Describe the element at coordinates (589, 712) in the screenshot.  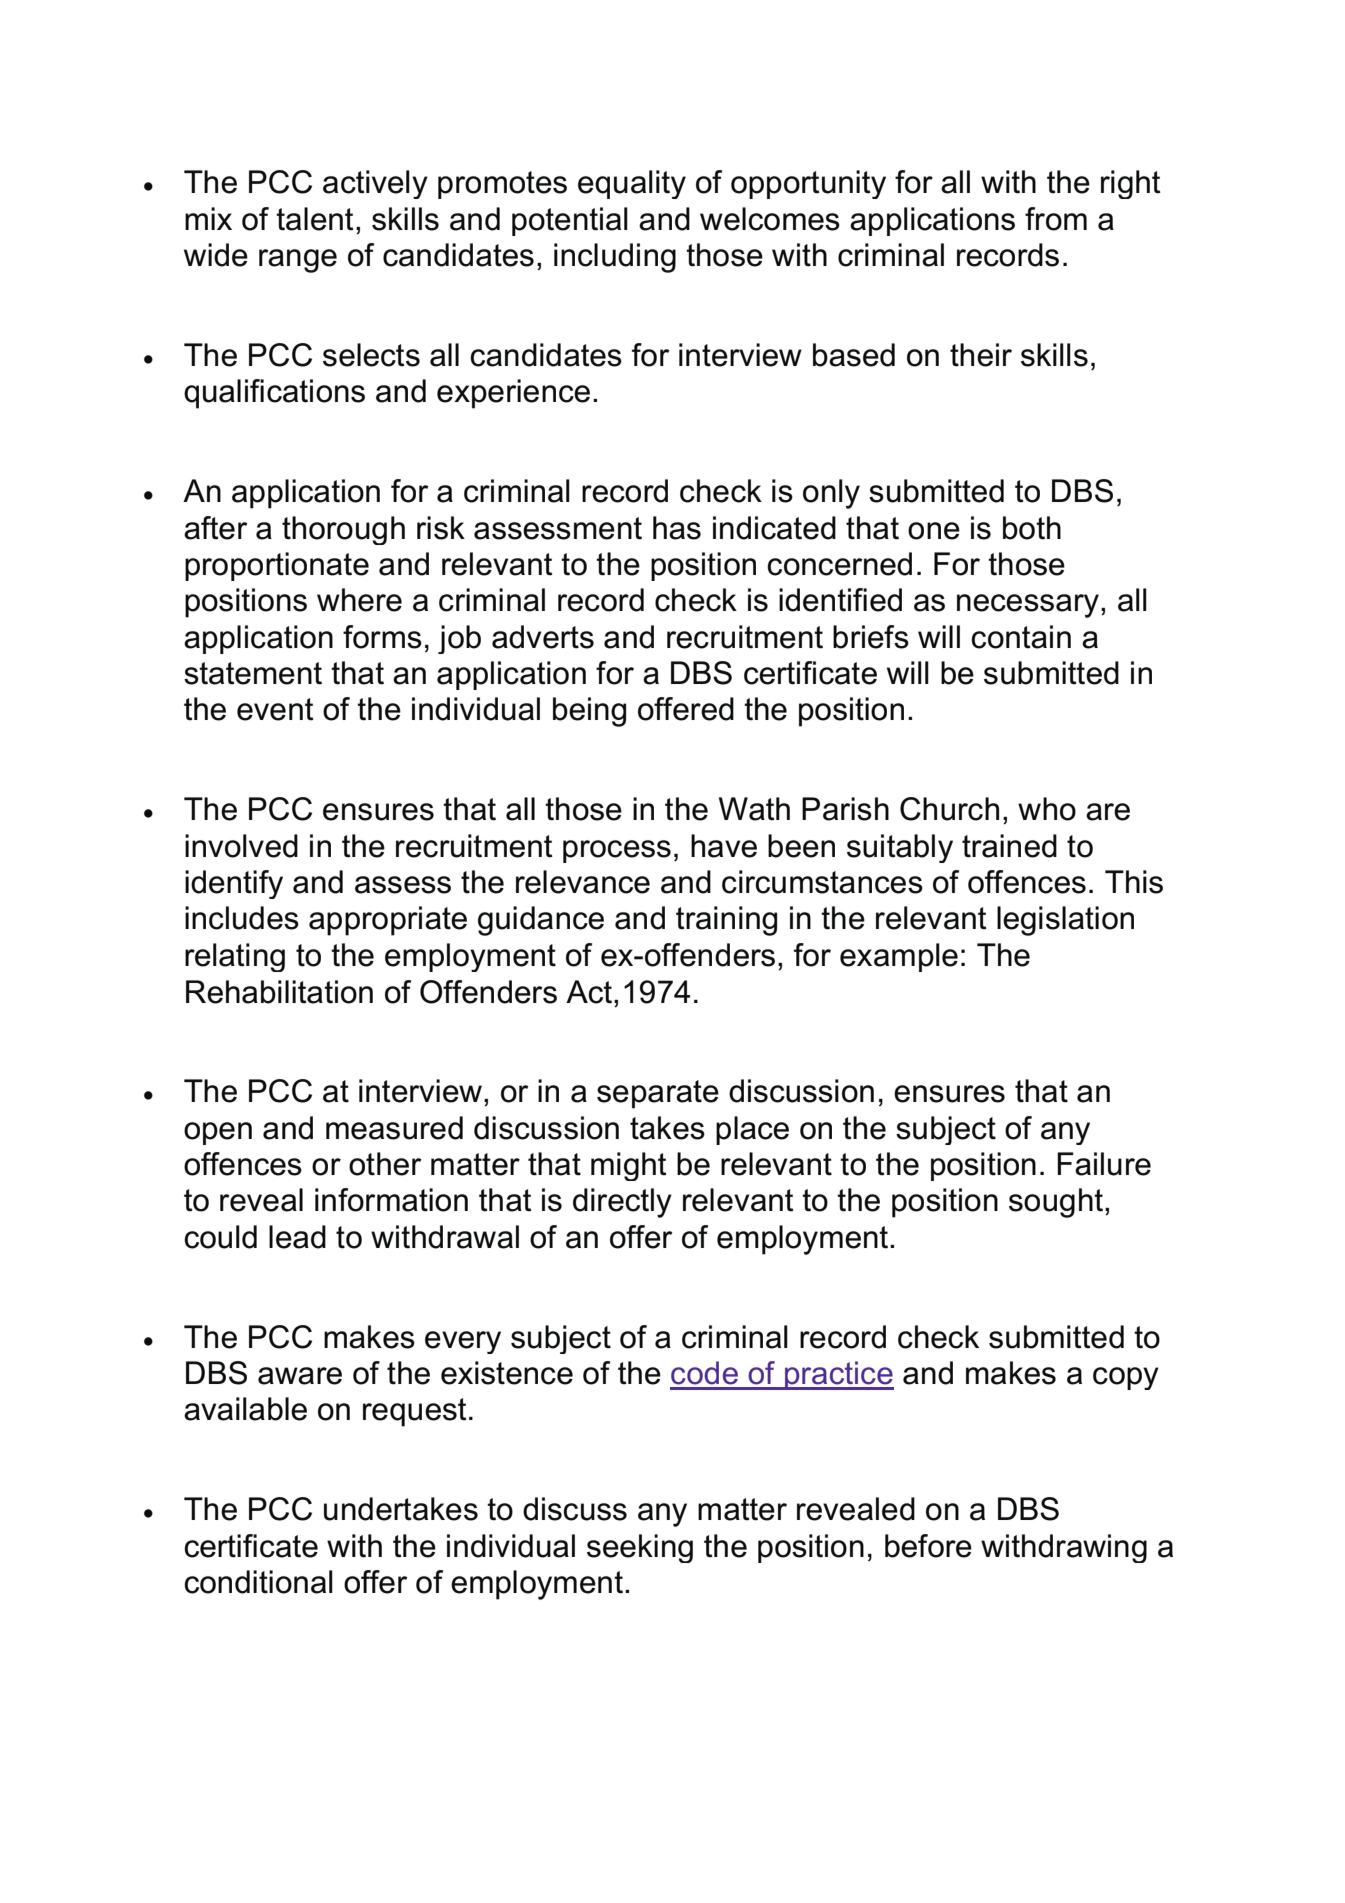
I see `being` at that location.
